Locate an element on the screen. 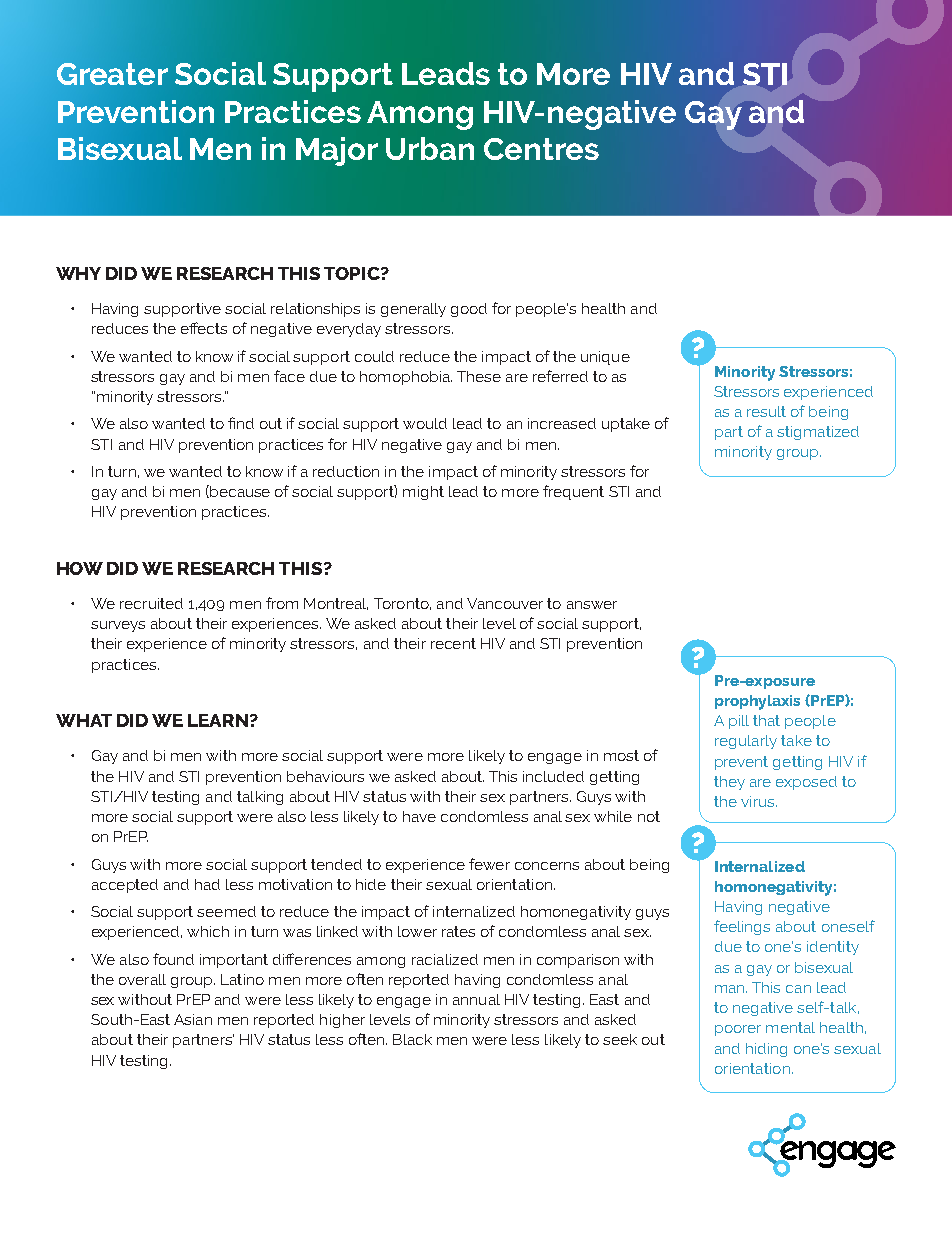  Centres is located at coordinates (541, 149).
